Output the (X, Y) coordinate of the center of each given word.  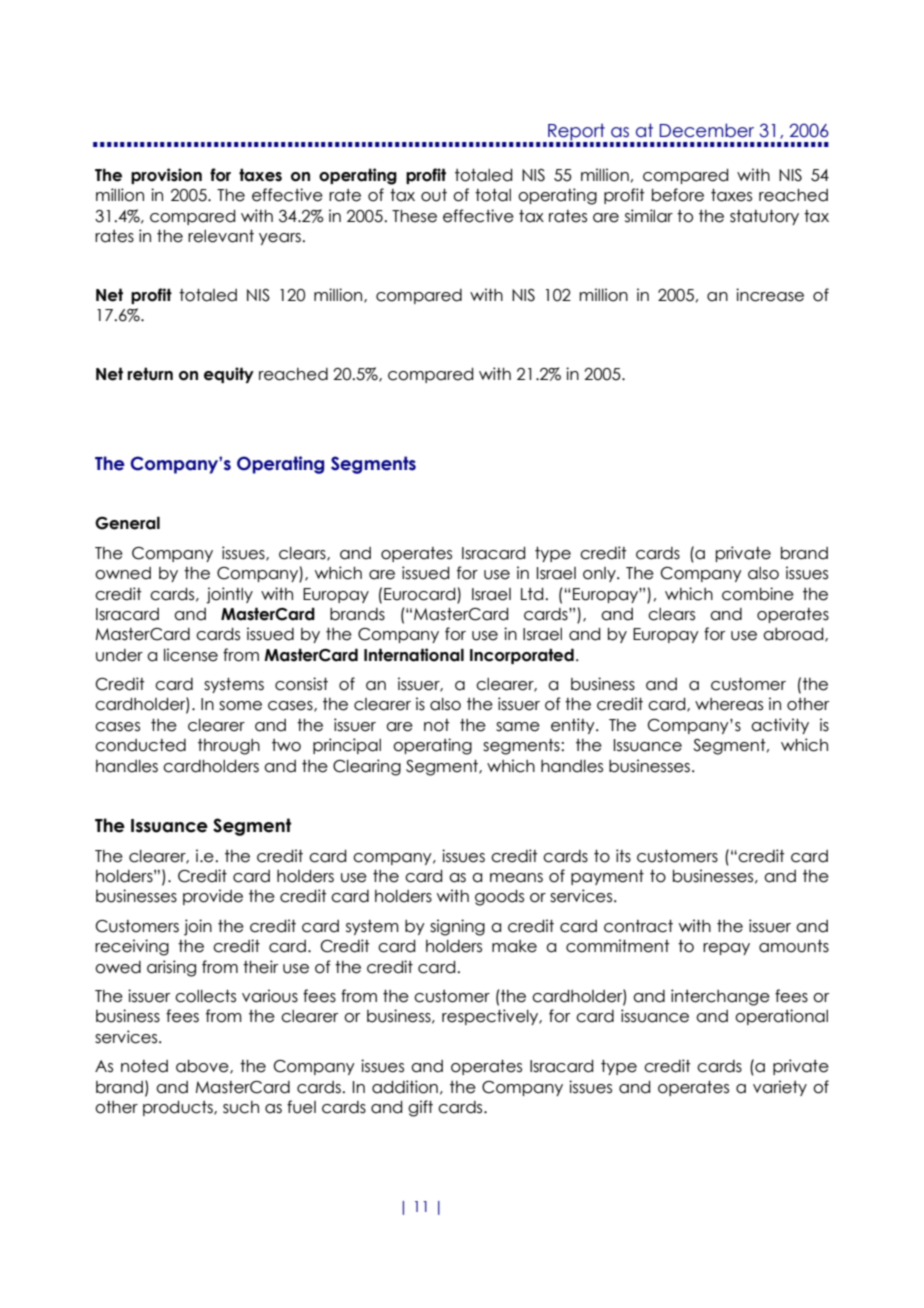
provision (166, 176)
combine (758, 594)
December (707, 130)
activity (780, 726)
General (127, 523)
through (229, 747)
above (203, 1067)
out (434, 195)
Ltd (533, 594)
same (518, 727)
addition (405, 1087)
